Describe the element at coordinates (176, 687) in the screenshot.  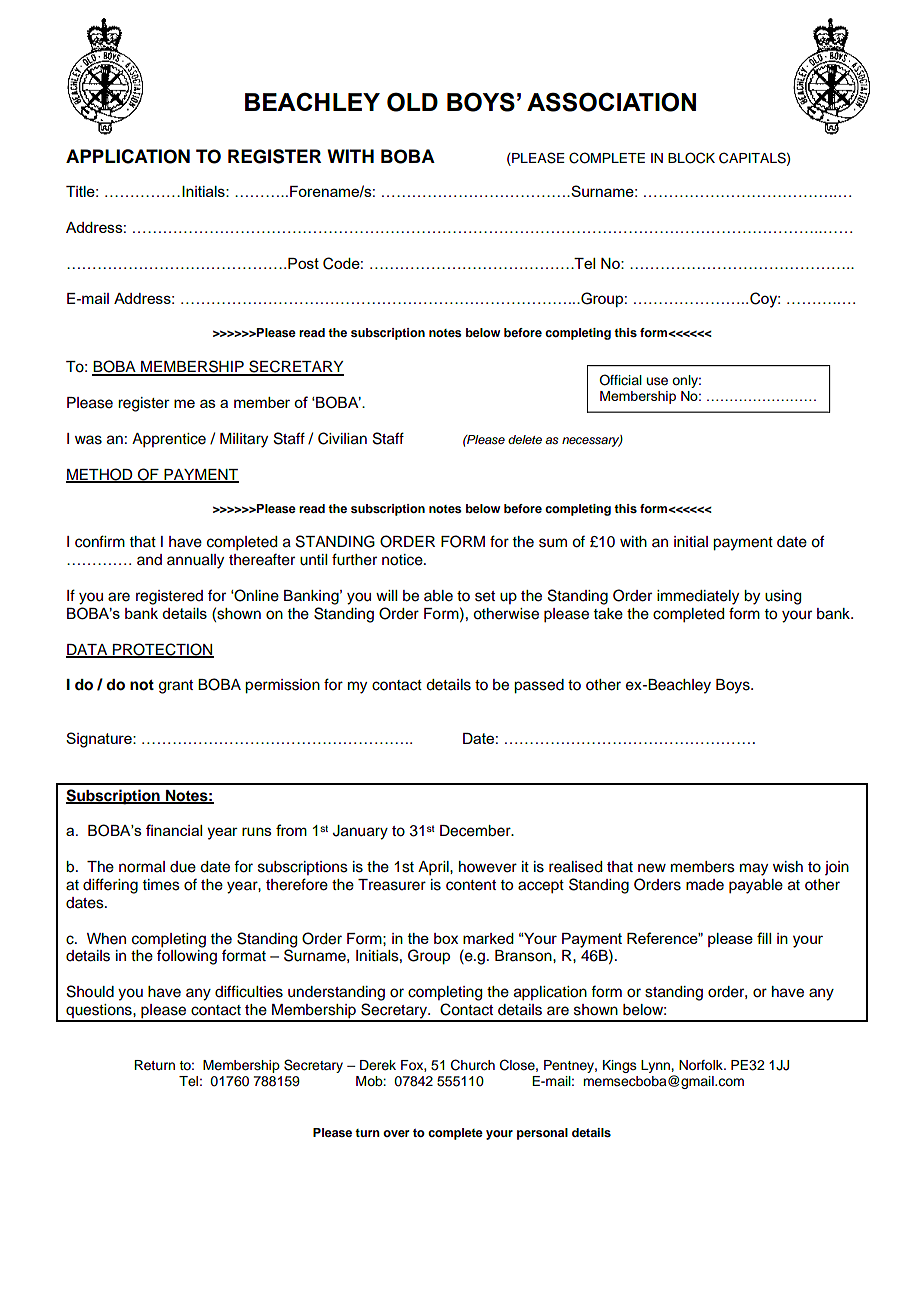
I see `grant` at that location.
